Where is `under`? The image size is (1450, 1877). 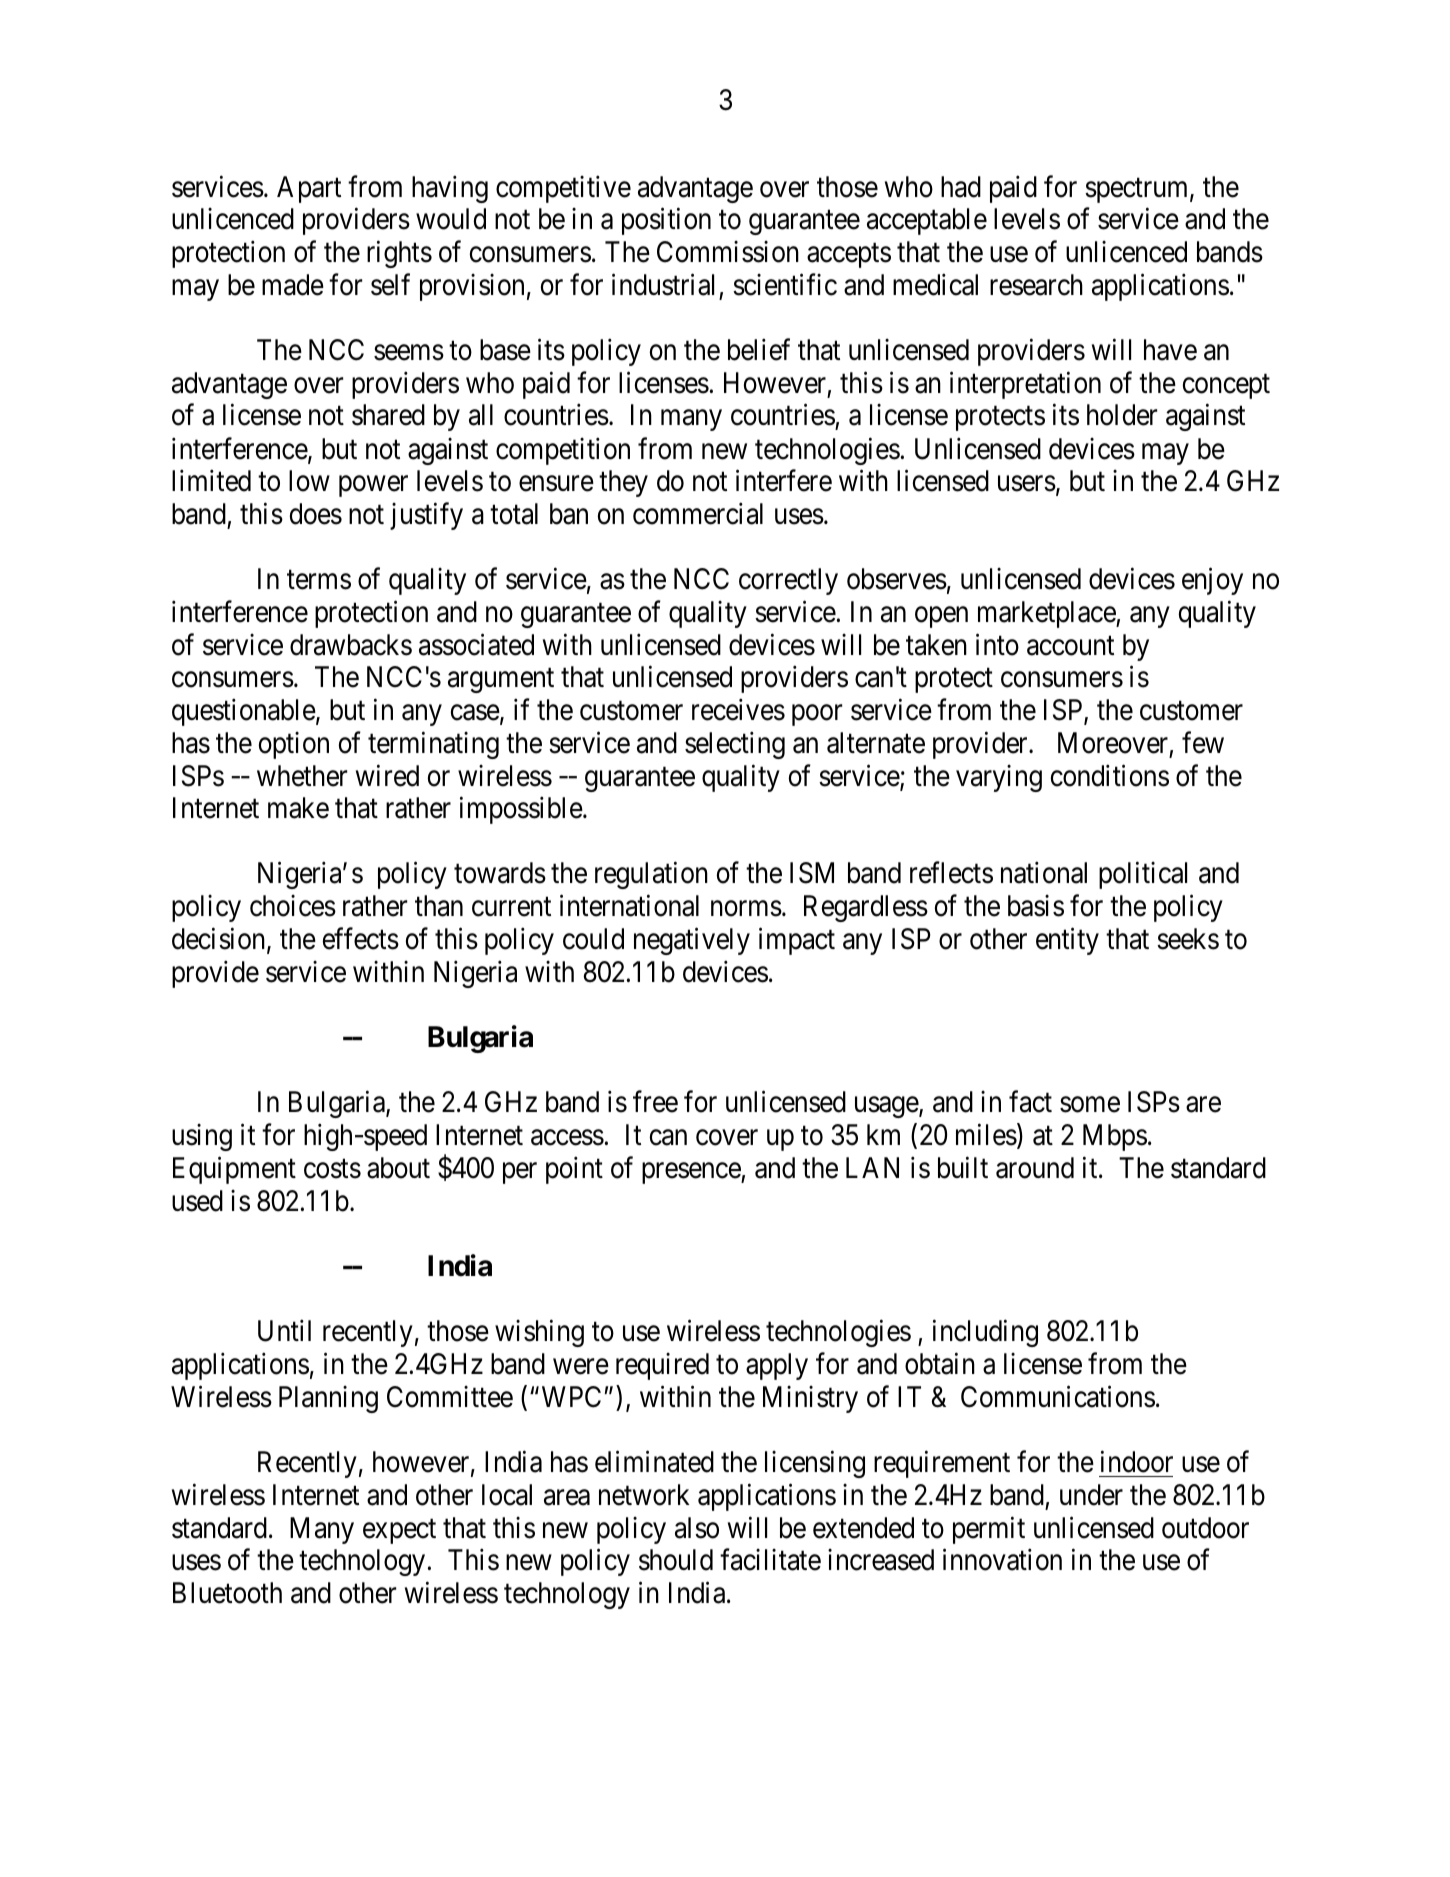 under is located at coordinates (1091, 1495).
